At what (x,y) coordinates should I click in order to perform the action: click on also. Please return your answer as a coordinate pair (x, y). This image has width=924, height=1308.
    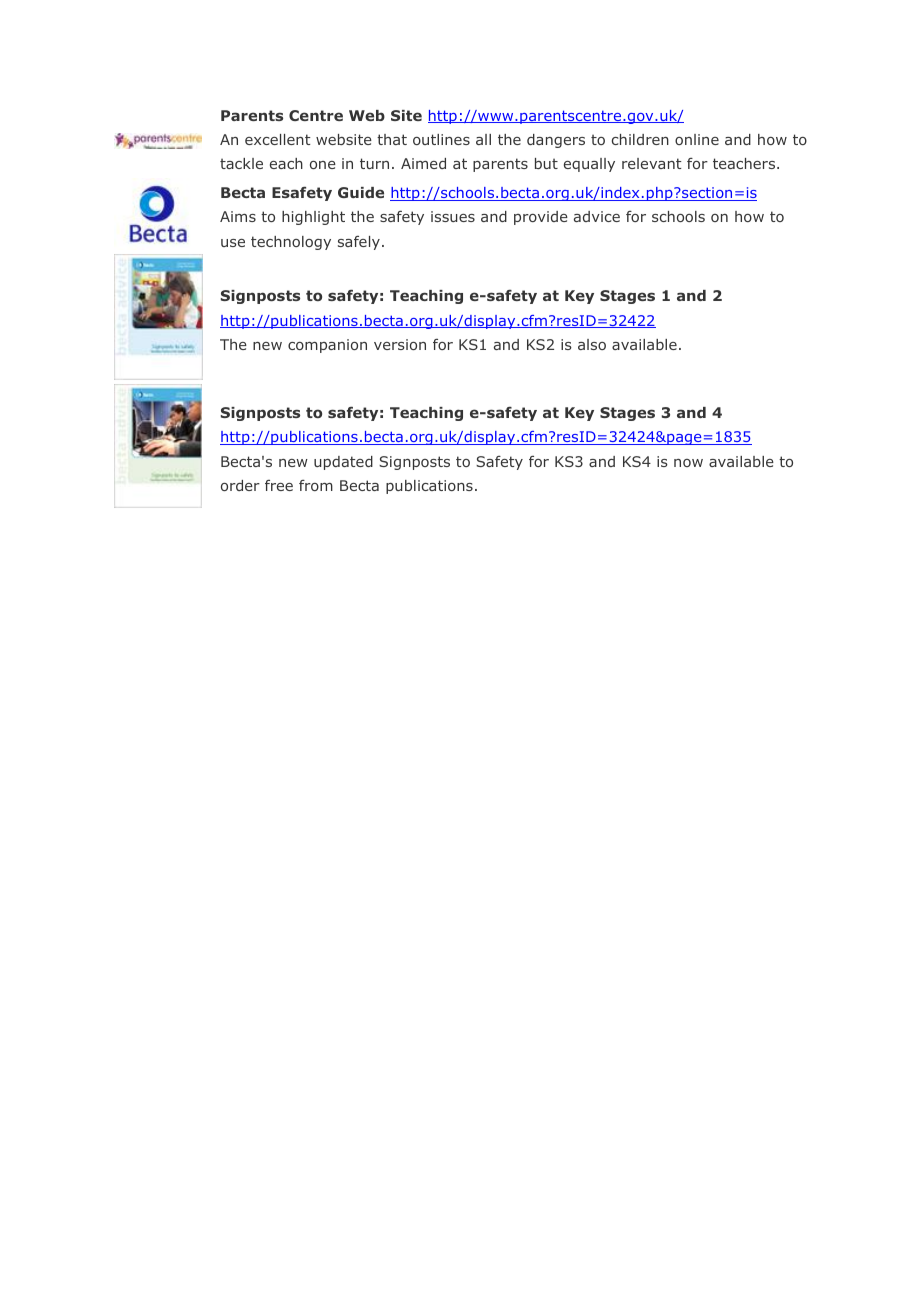
    Looking at the image, I should click on (592, 344).
